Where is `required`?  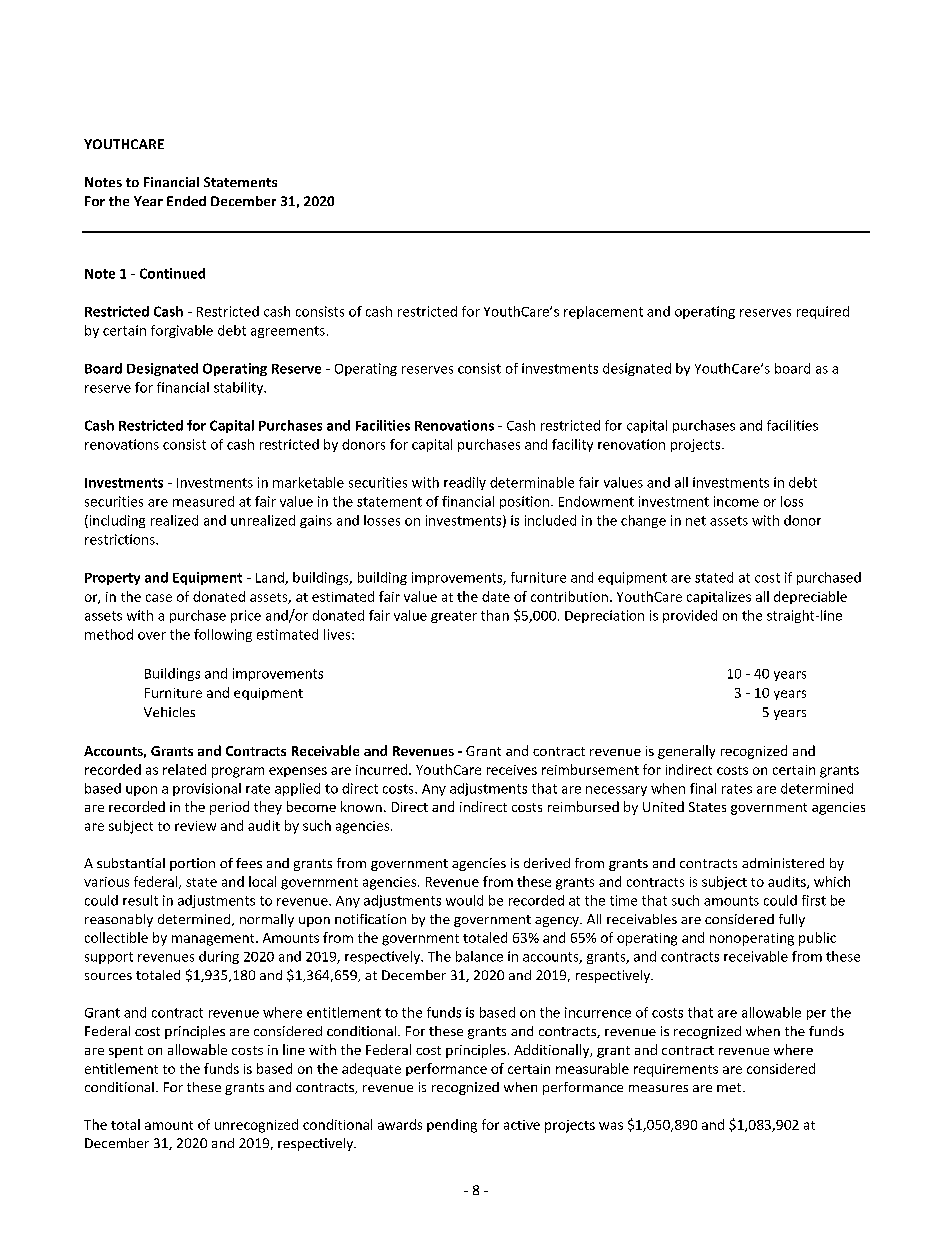 required is located at coordinates (823, 312).
